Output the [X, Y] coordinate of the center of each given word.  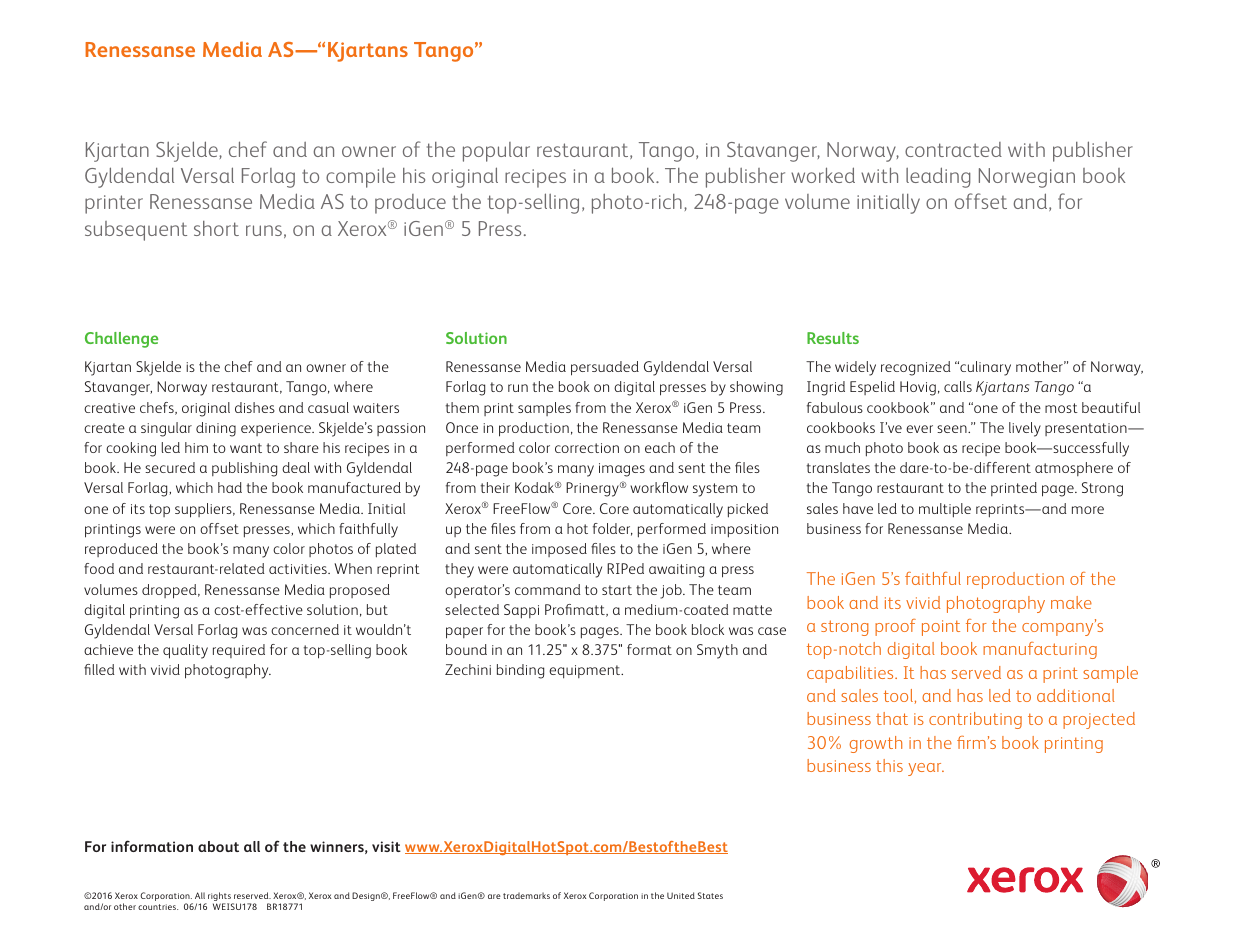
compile [361, 178]
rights [219, 898]
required [239, 651]
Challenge [121, 340]
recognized [916, 368]
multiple [945, 510]
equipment [586, 672]
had [230, 487]
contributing [975, 720]
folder [613, 529]
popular [496, 152]
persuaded [605, 368]
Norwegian [1027, 178]
